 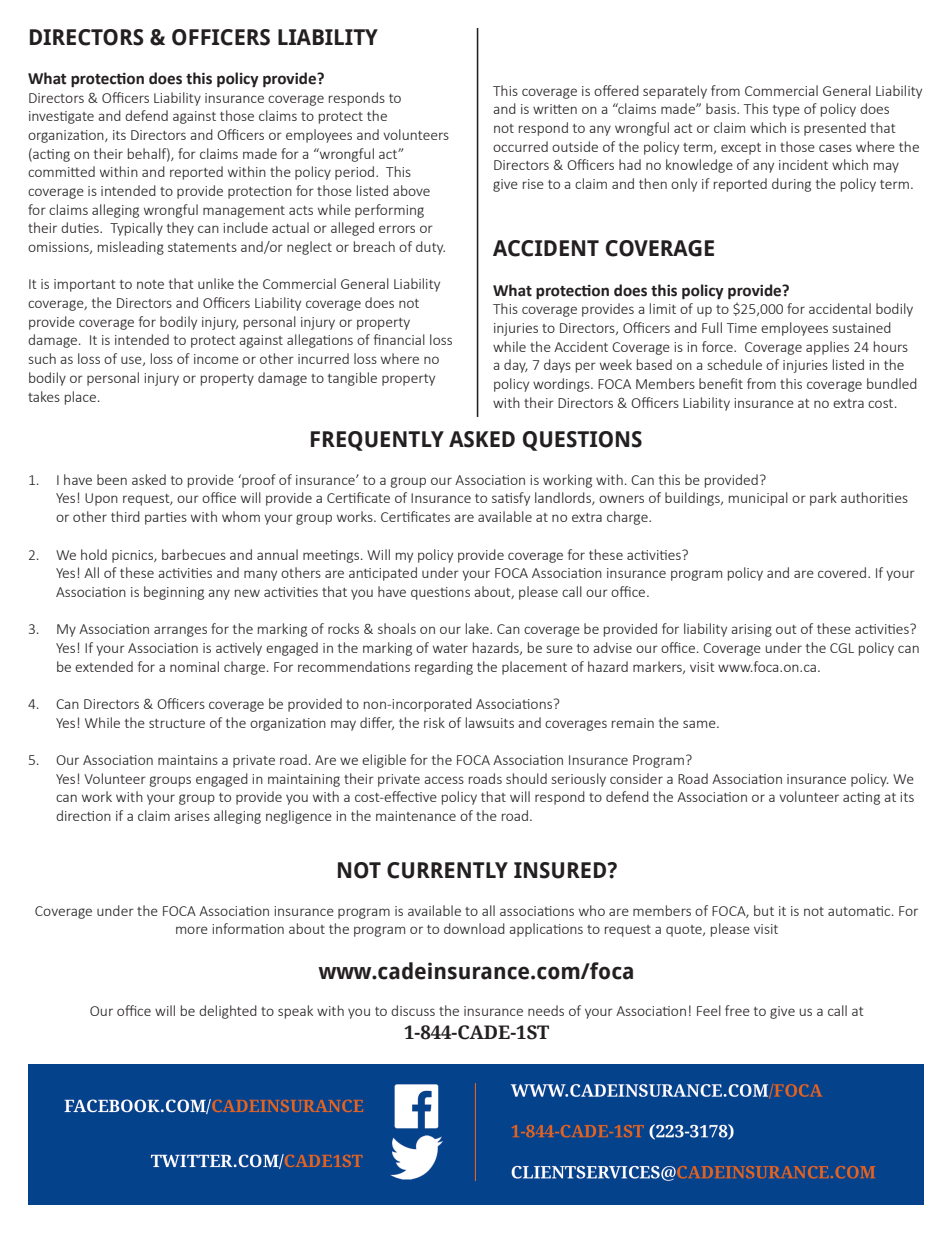 What do you see at coordinates (430, 248) in the screenshot?
I see `duty` at bounding box center [430, 248].
